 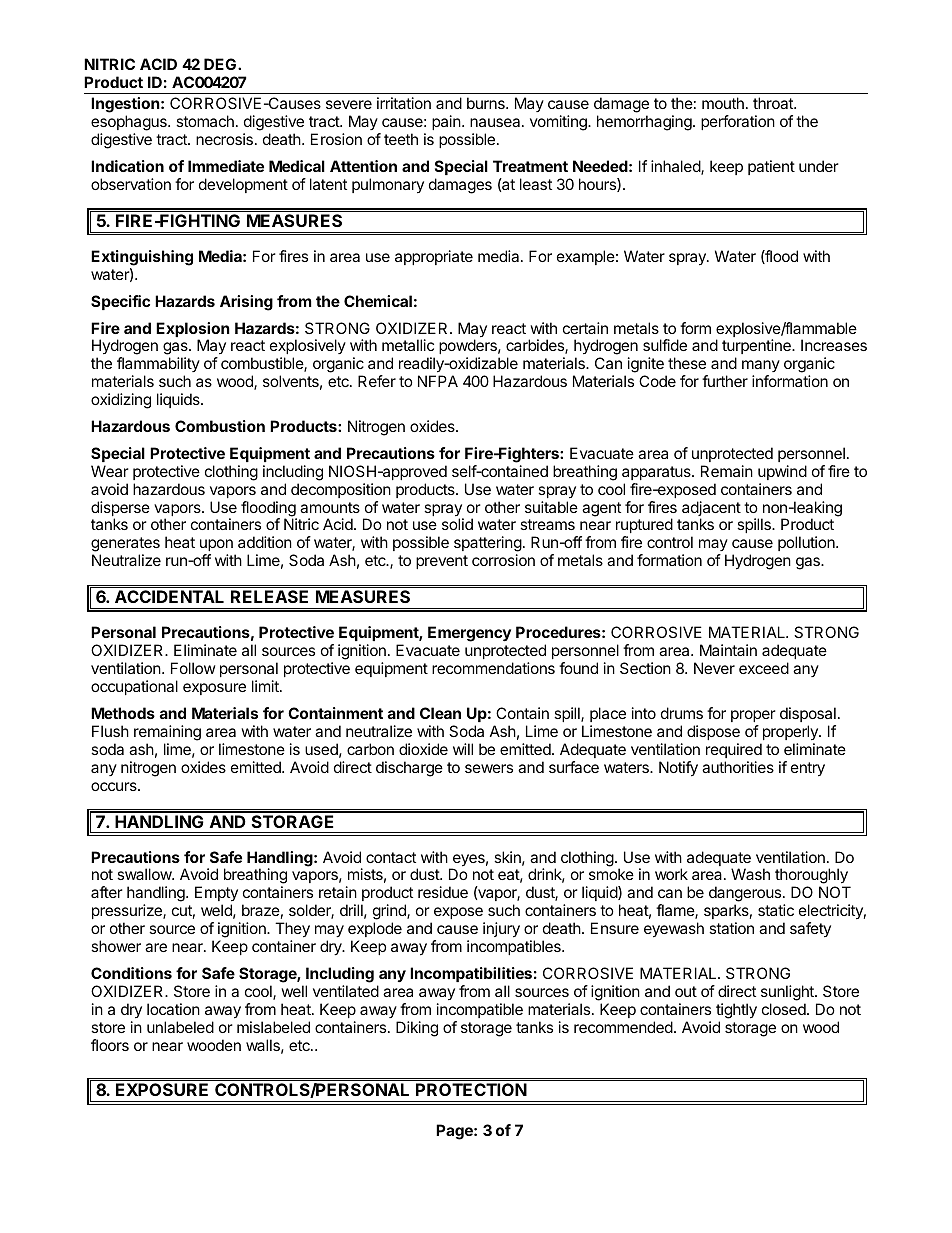 I want to click on dispose, so click(x=713, y=732).
